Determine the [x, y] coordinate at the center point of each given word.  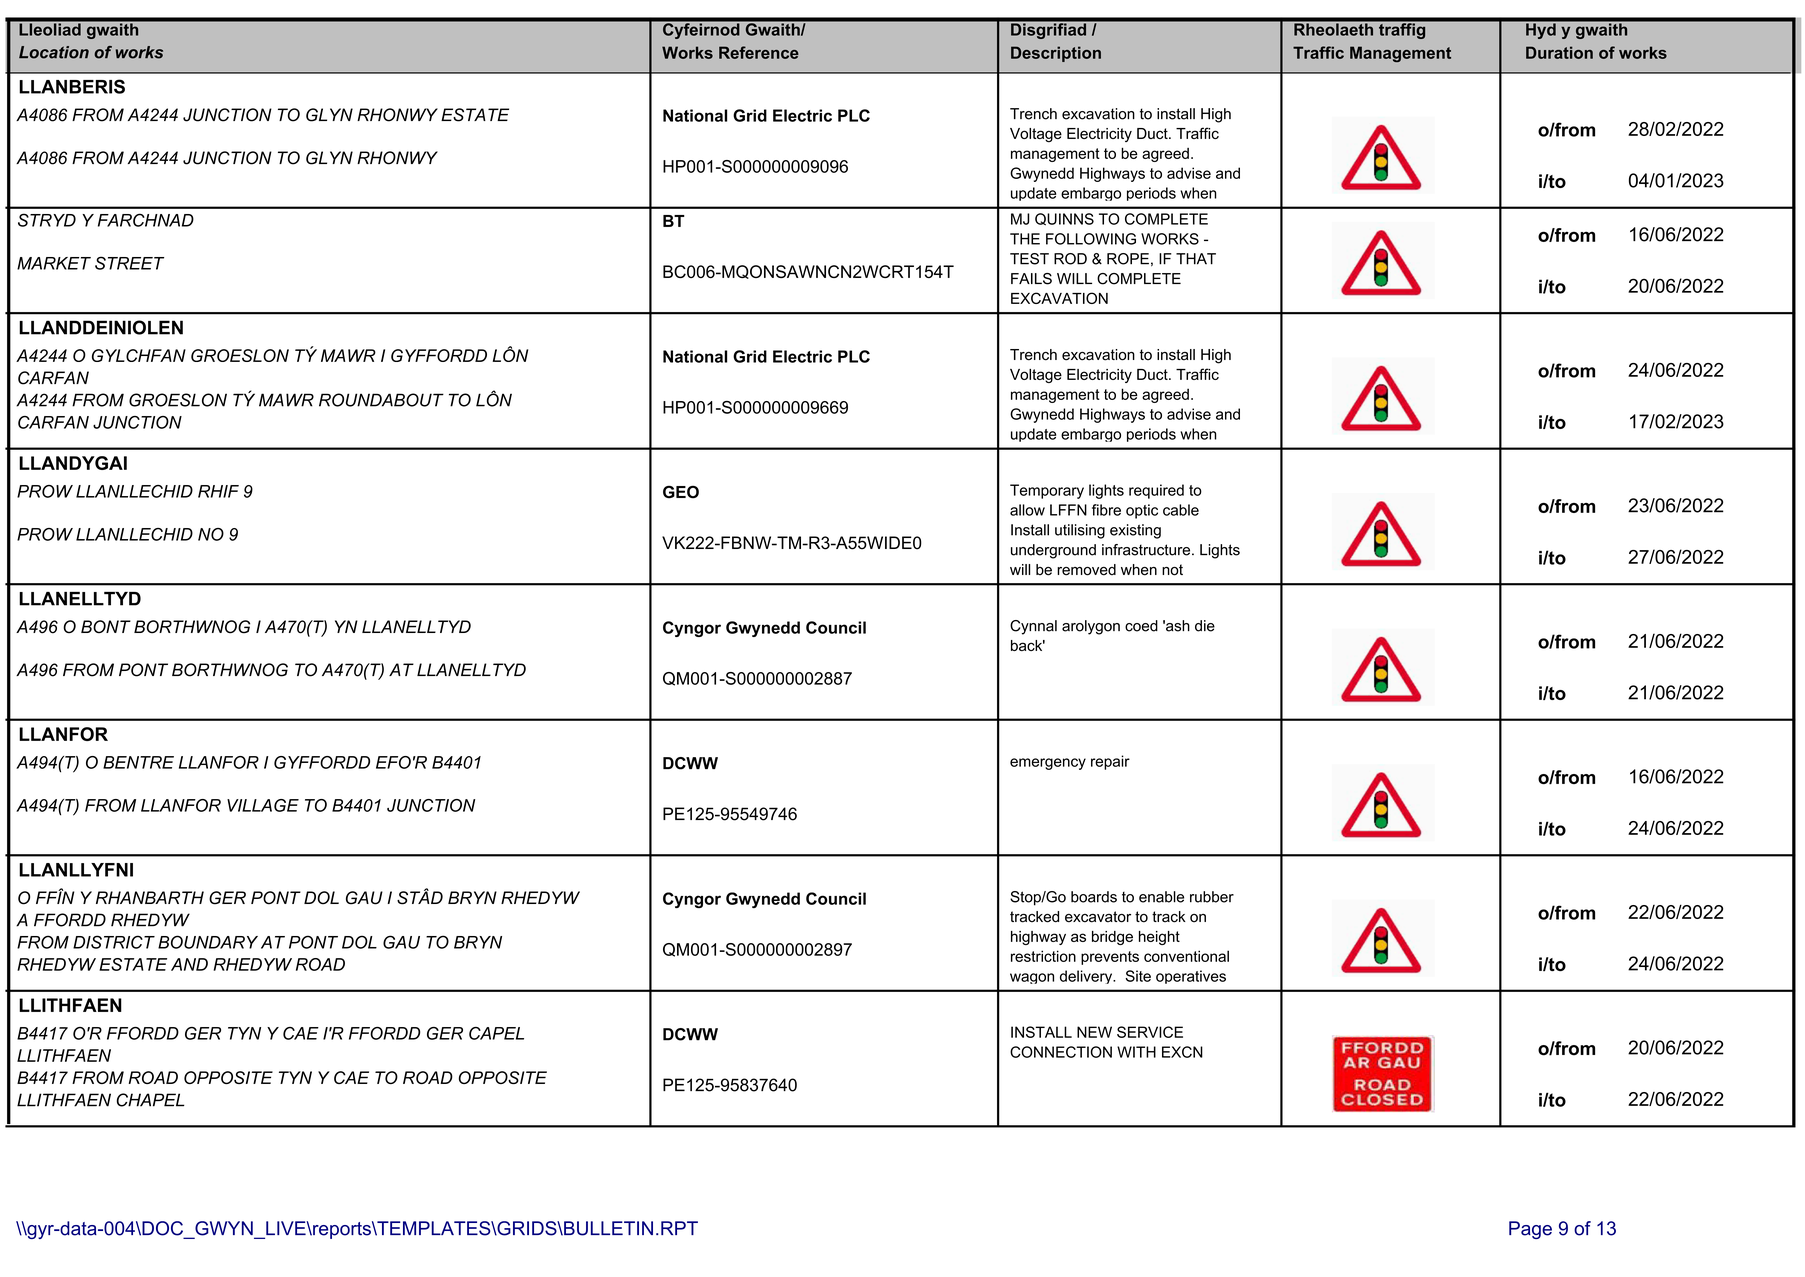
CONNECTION [1061, 1052]
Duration [1559, 52]
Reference [759, 52]
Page [1530, 1230]
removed [1086, 570]
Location [54, 52]
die [1205, 626]
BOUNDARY [208, 942]
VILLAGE [263, 805]
